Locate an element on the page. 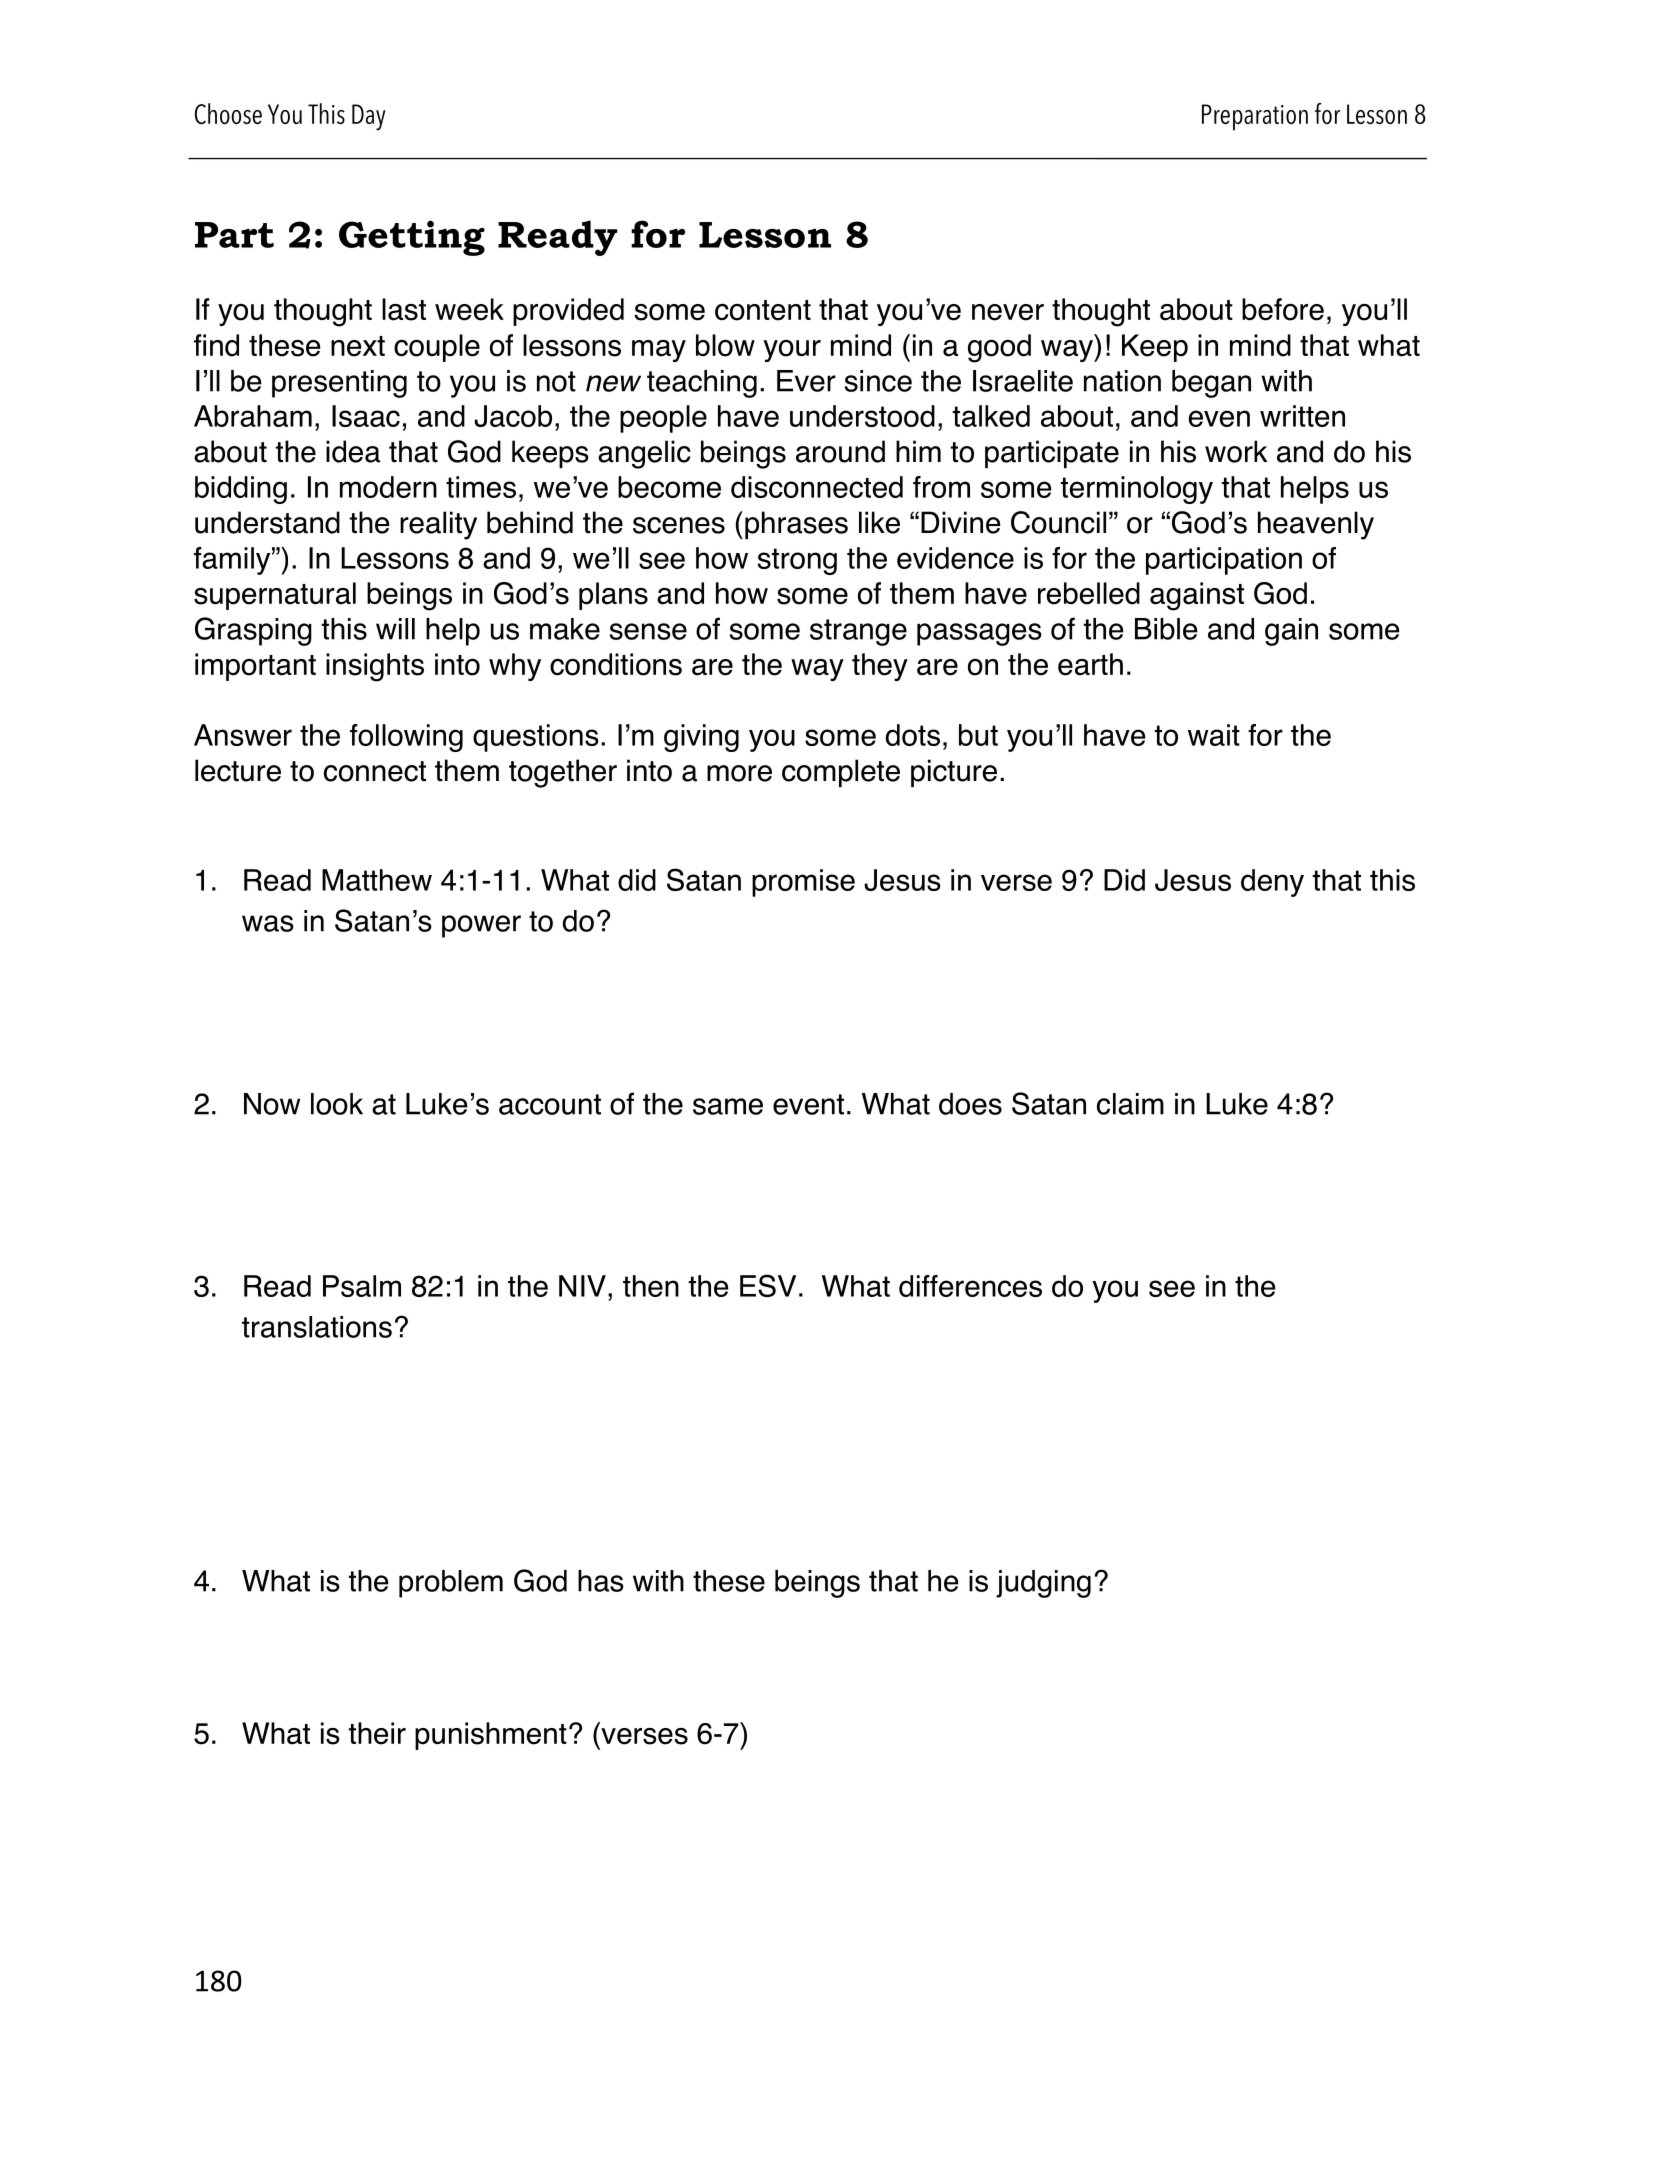 This document has height=2175, width=1668. has is located at coordinates (601, 1581).
